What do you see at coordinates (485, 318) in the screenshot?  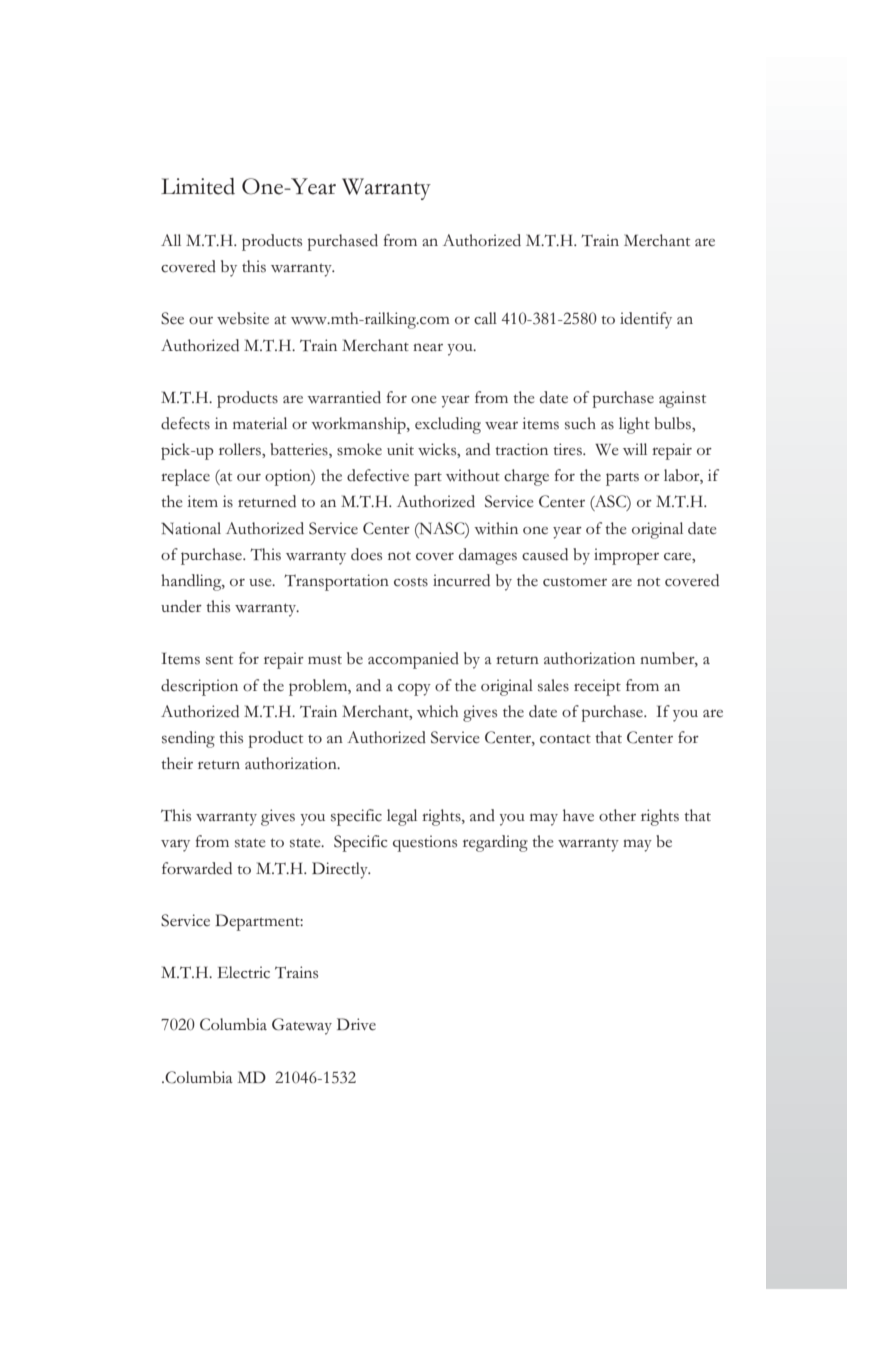 I see `call` at bounding box center [485, 318].
